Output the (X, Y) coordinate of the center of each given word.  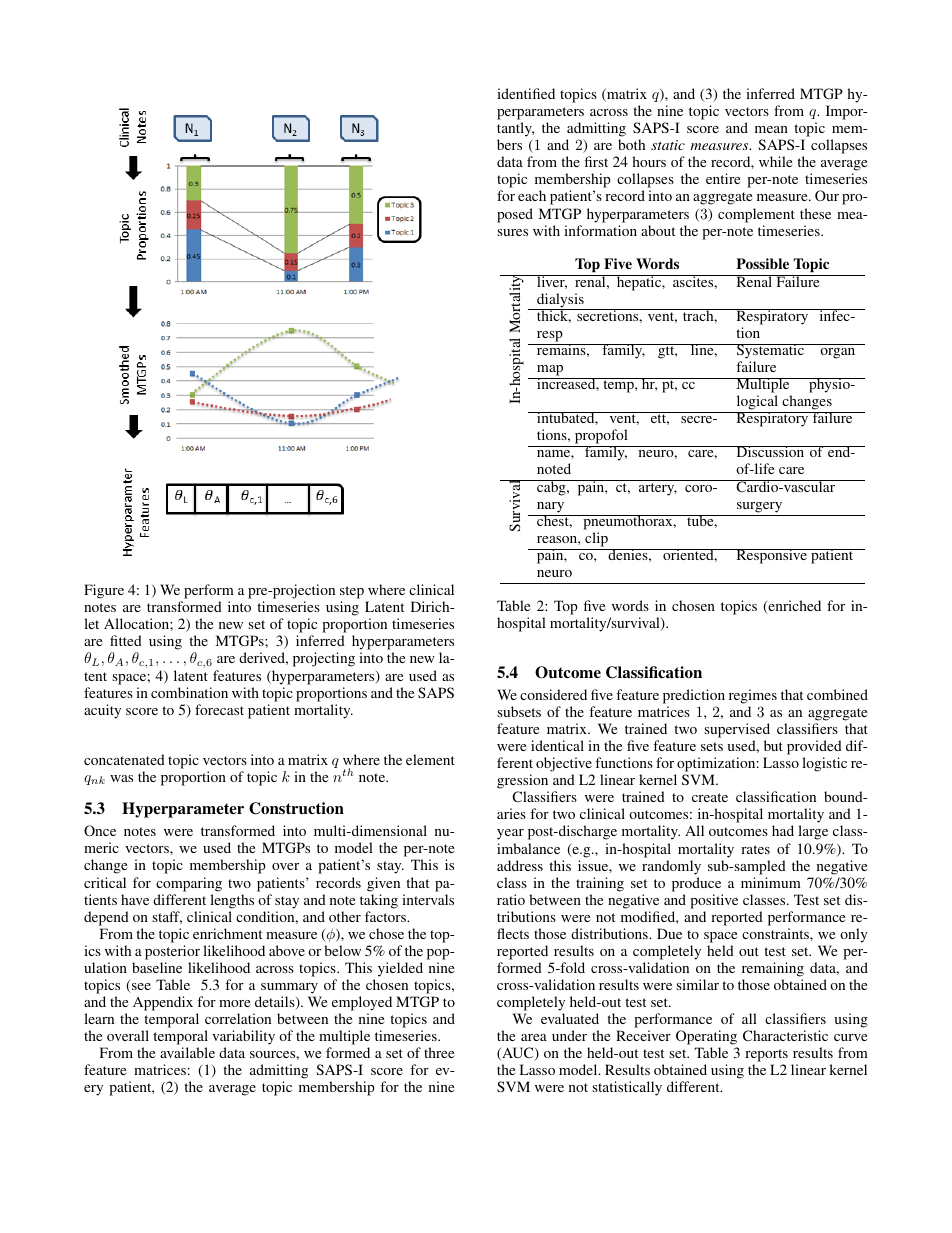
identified (526, 93)
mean (771, 129)
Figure (104, 591)
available (187, 1052)
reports (766, 1057)
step (353, 594)
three (439, 1052)
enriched (793, 607)
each (532, 195)
